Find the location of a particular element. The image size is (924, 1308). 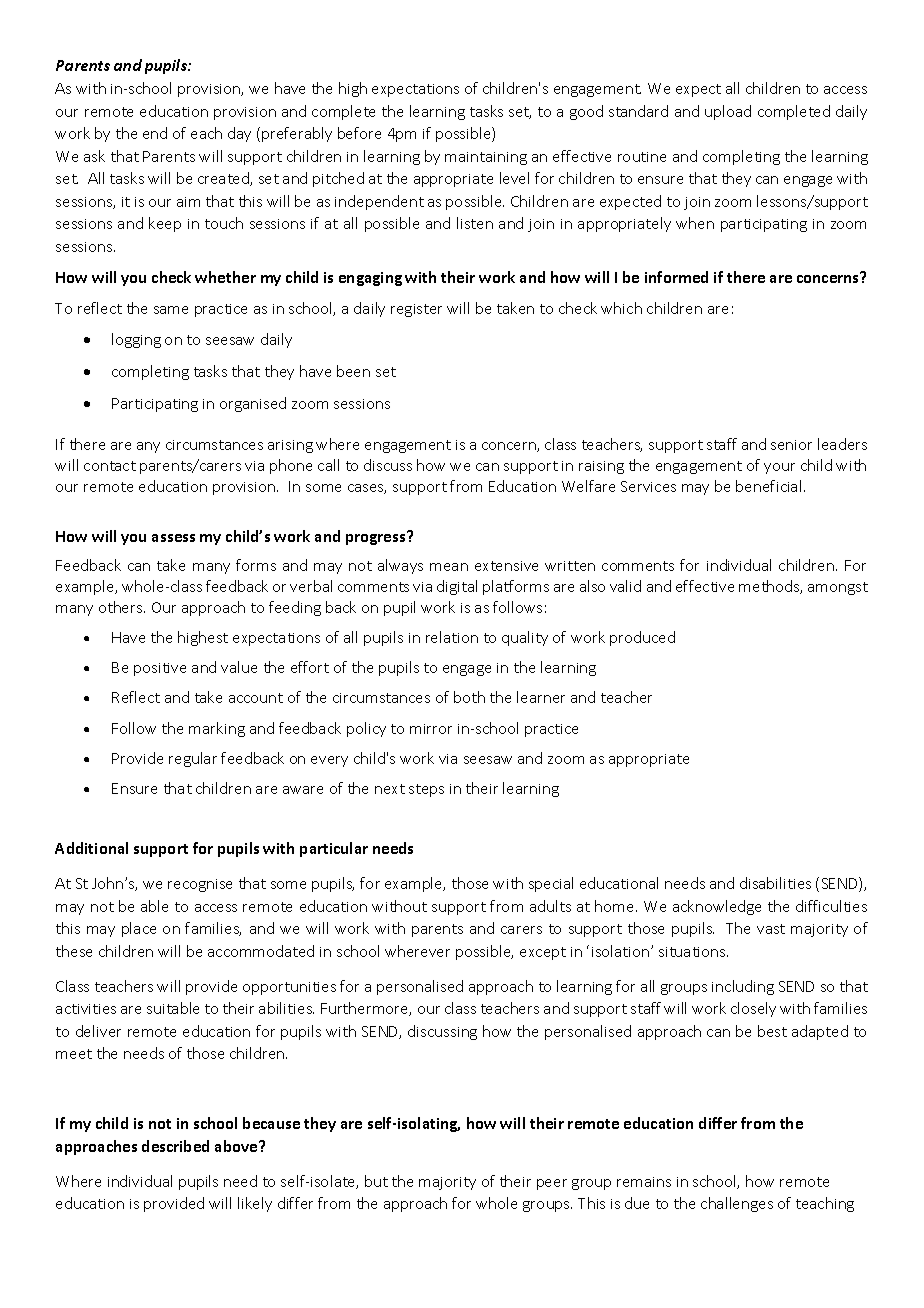

day is located at coordinates (239, 134).
